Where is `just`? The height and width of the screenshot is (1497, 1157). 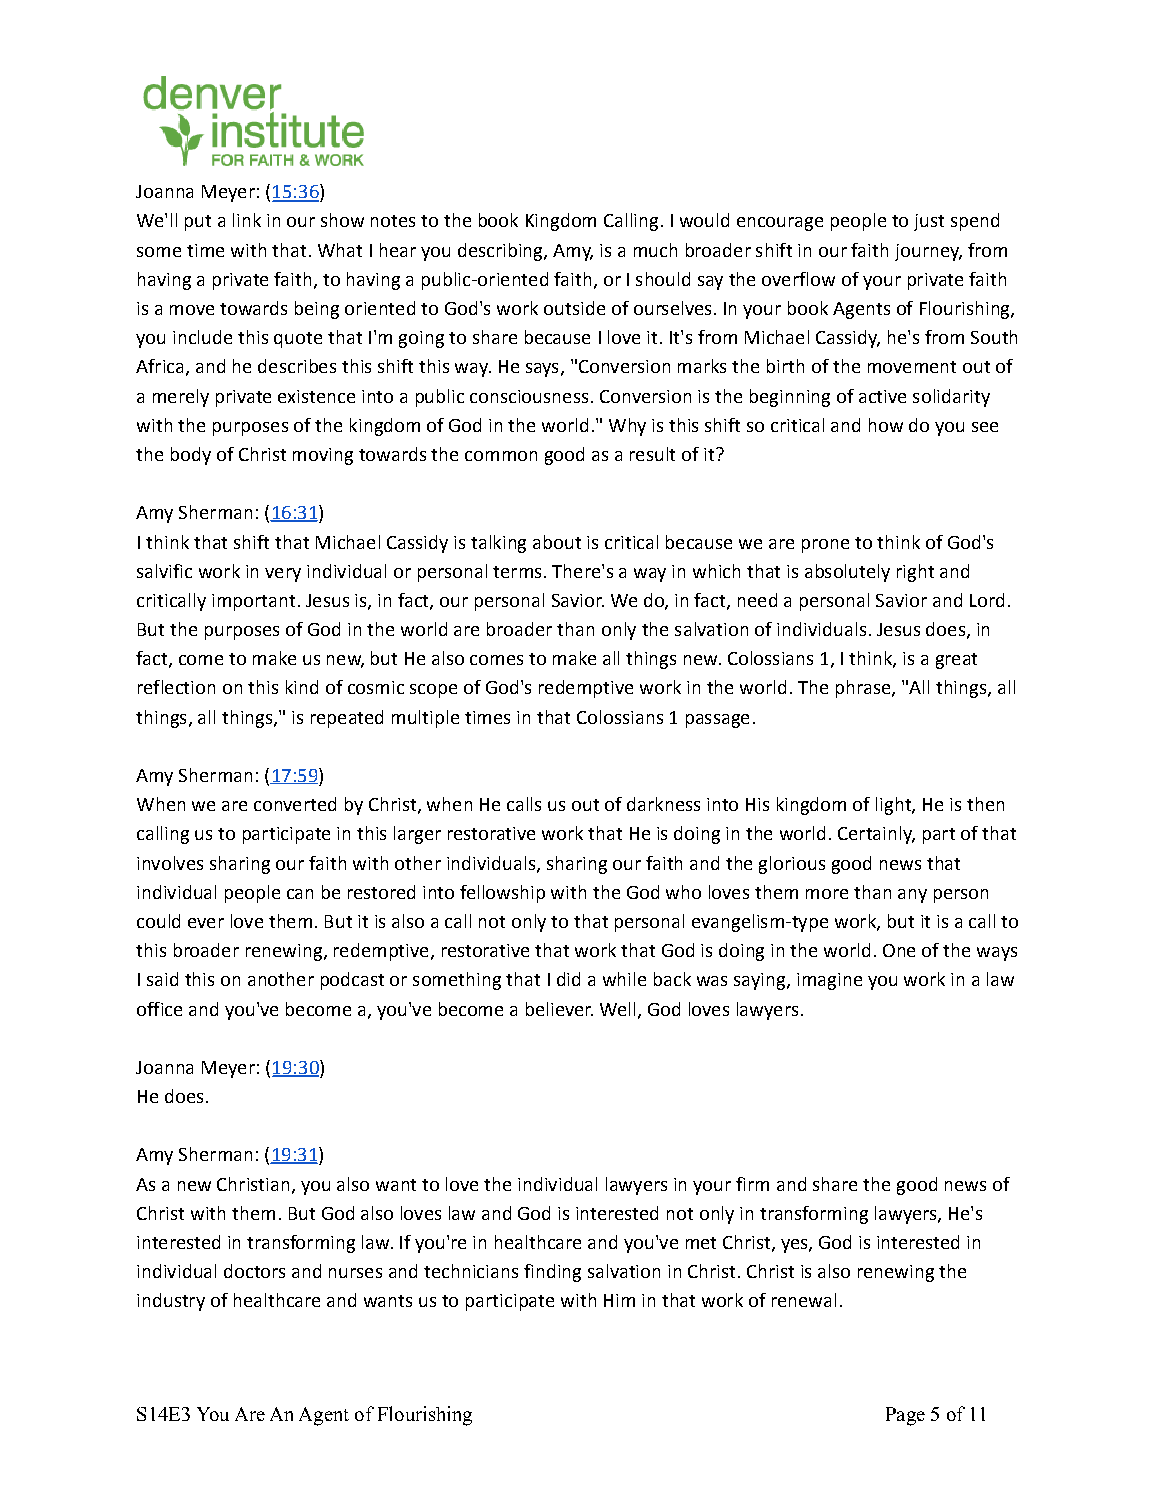 just is located at coordinates (929, 222).
